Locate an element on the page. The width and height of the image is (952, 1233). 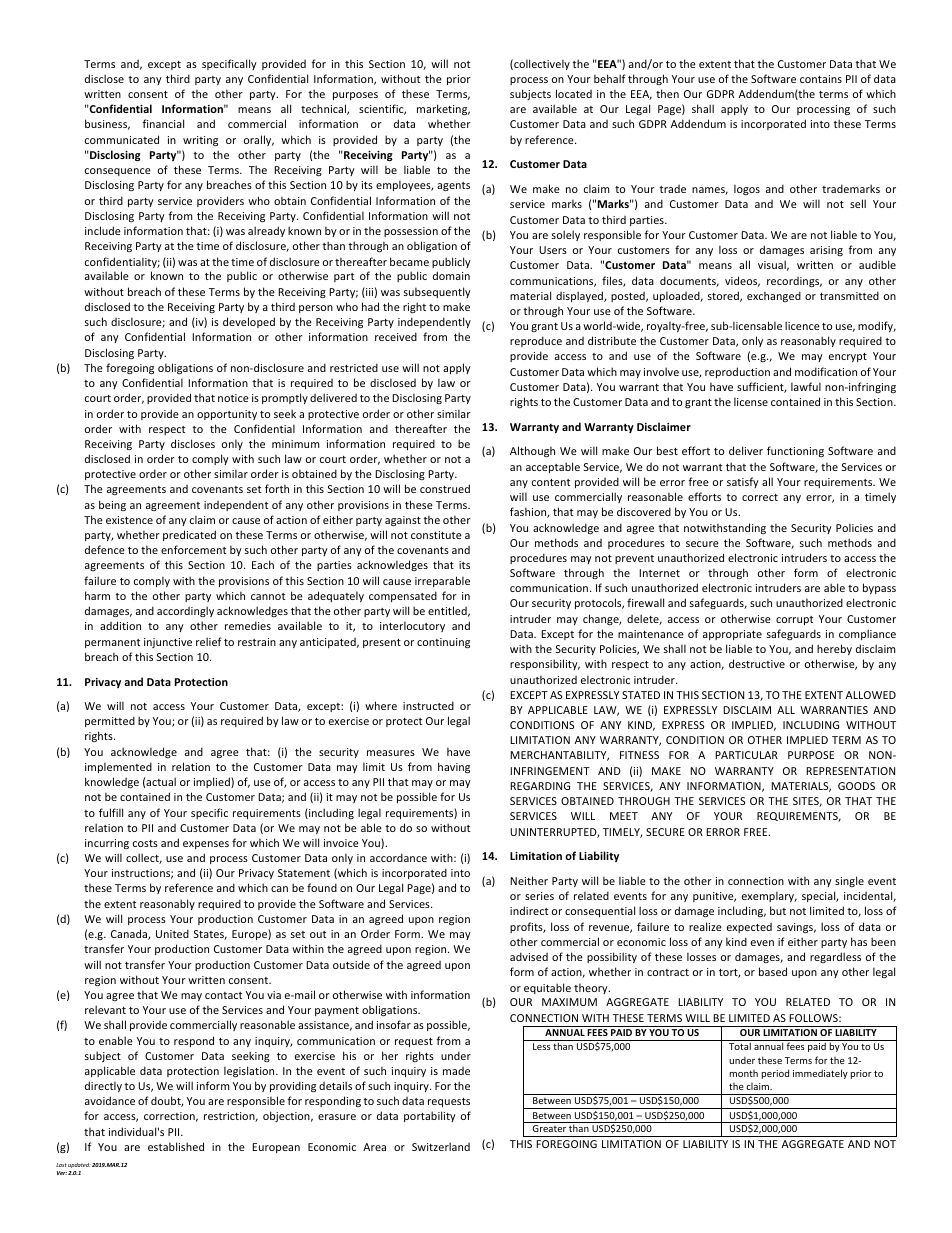
established is located at coordinates (176, 1146).
